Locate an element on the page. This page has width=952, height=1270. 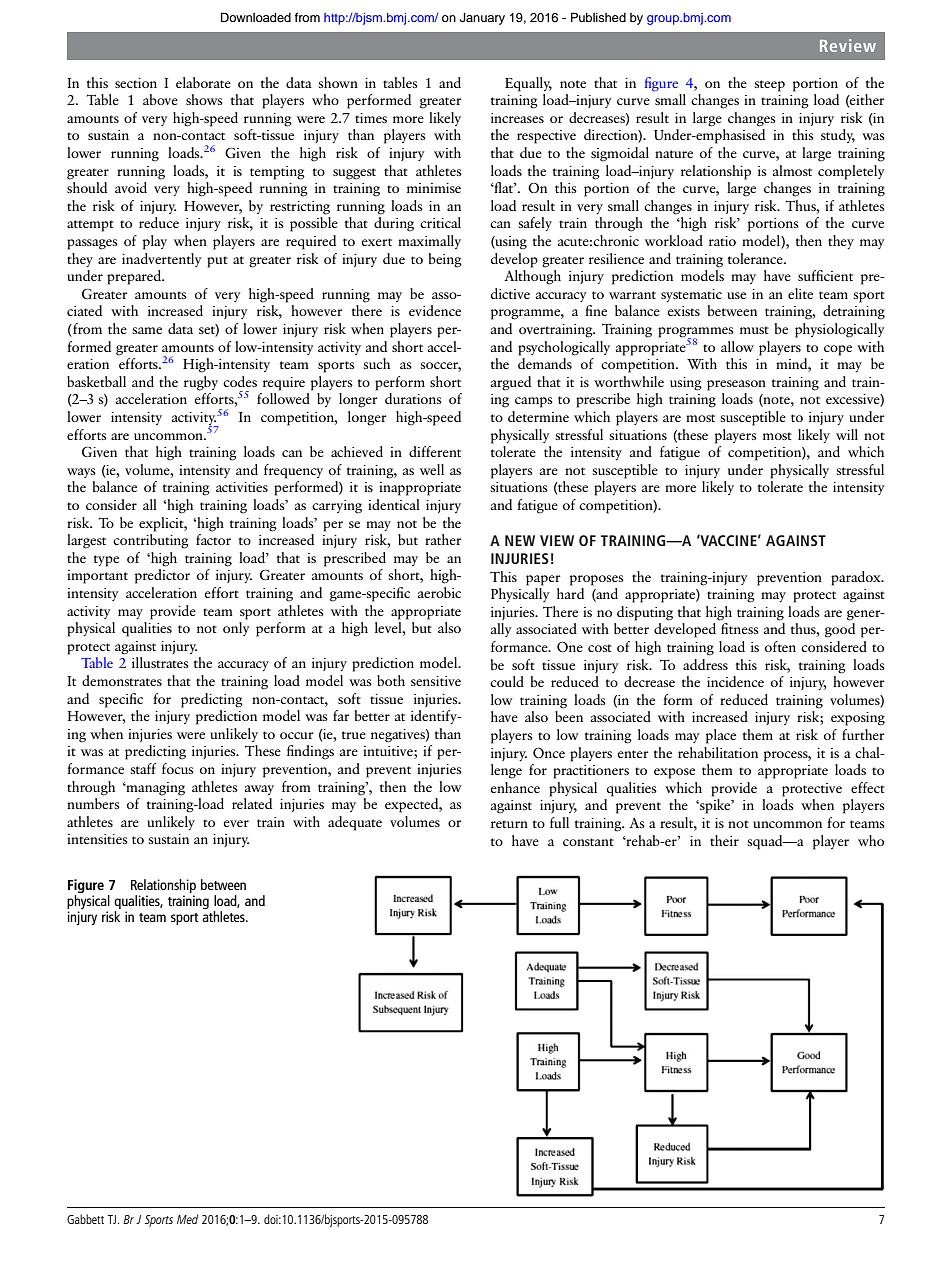
often is located at coordinates (780, 646).
